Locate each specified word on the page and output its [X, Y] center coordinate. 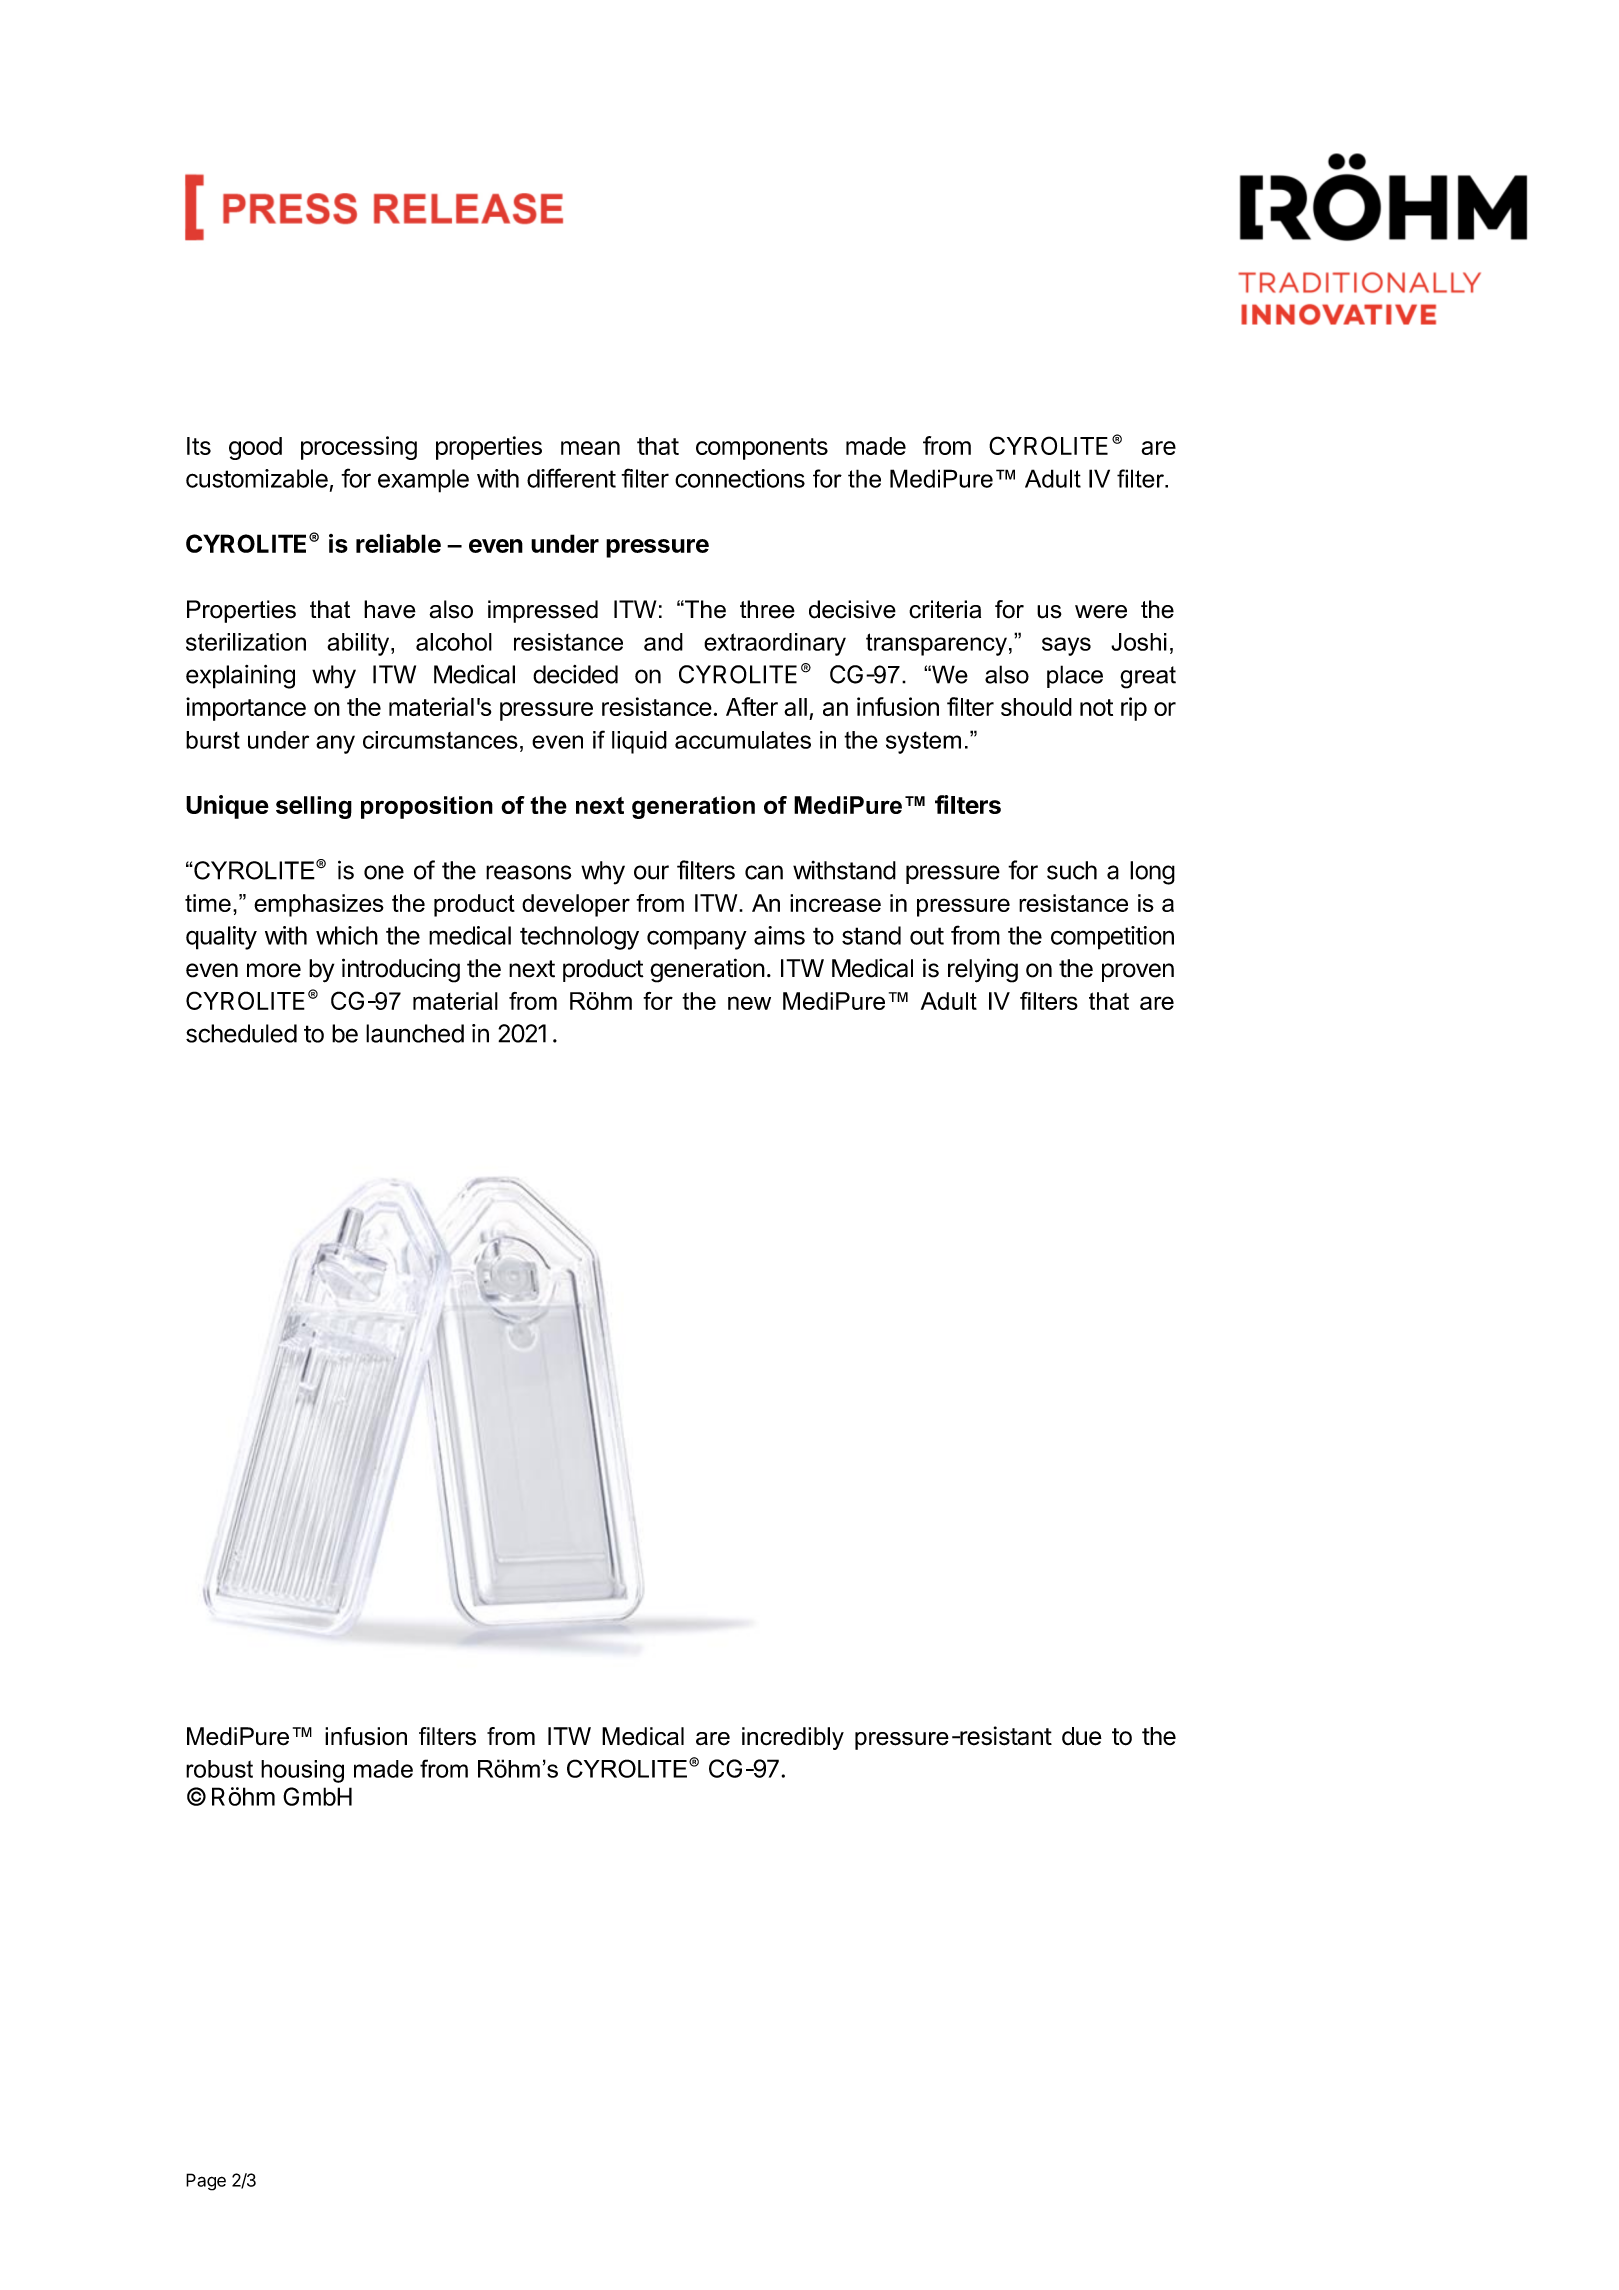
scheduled [241, 1033]
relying [983, 970]
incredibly [793, 1738]
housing [302, 1771]
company [697, 940]
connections [740, 478]
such [1072, 870]
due [1082, 1736]
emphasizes [319, 905]
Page [206, 2182]
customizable [257, 478]
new [749, 1003]
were [1101, 612]
